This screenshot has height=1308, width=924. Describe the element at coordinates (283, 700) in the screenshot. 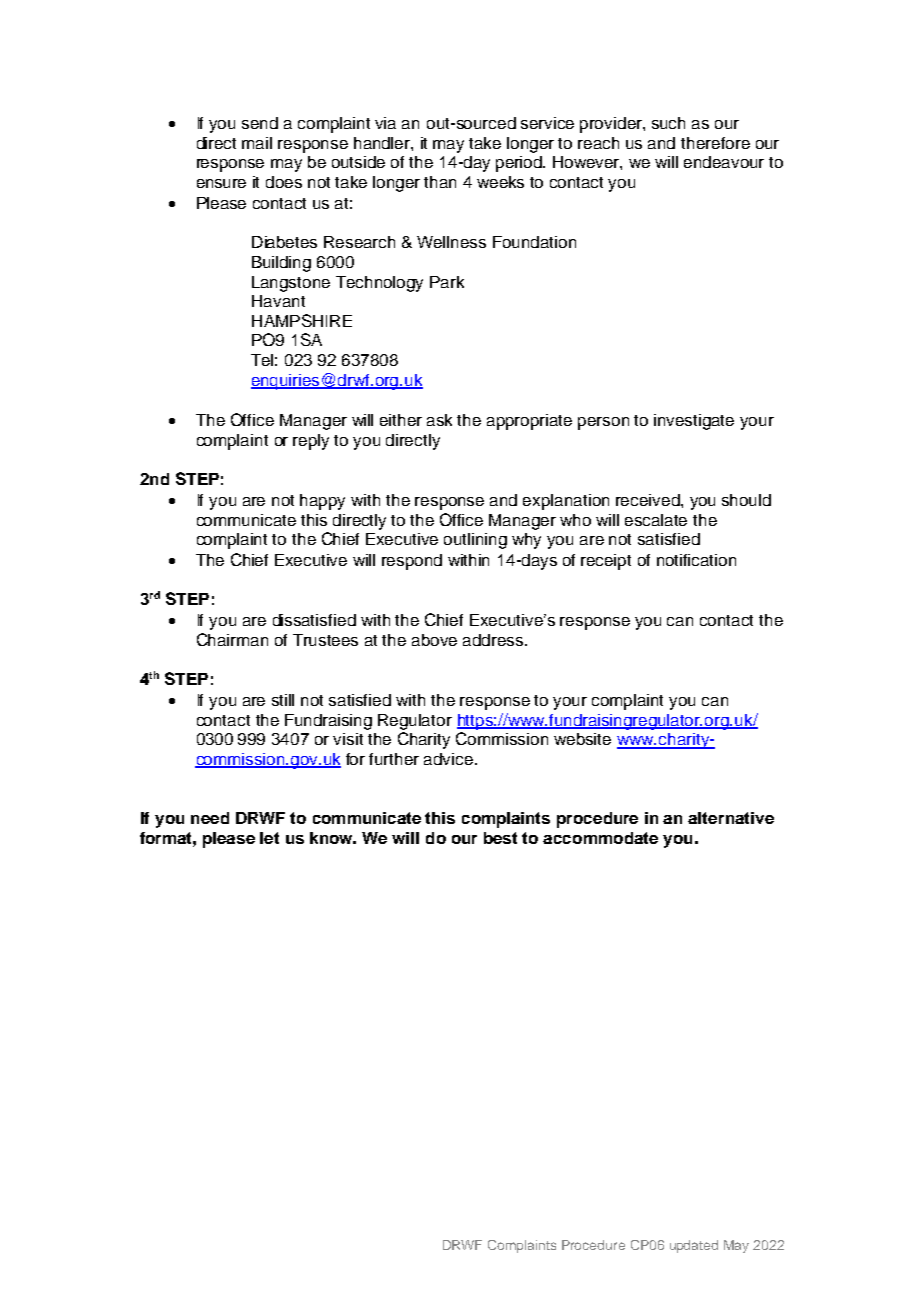

I see `still` at that location.
